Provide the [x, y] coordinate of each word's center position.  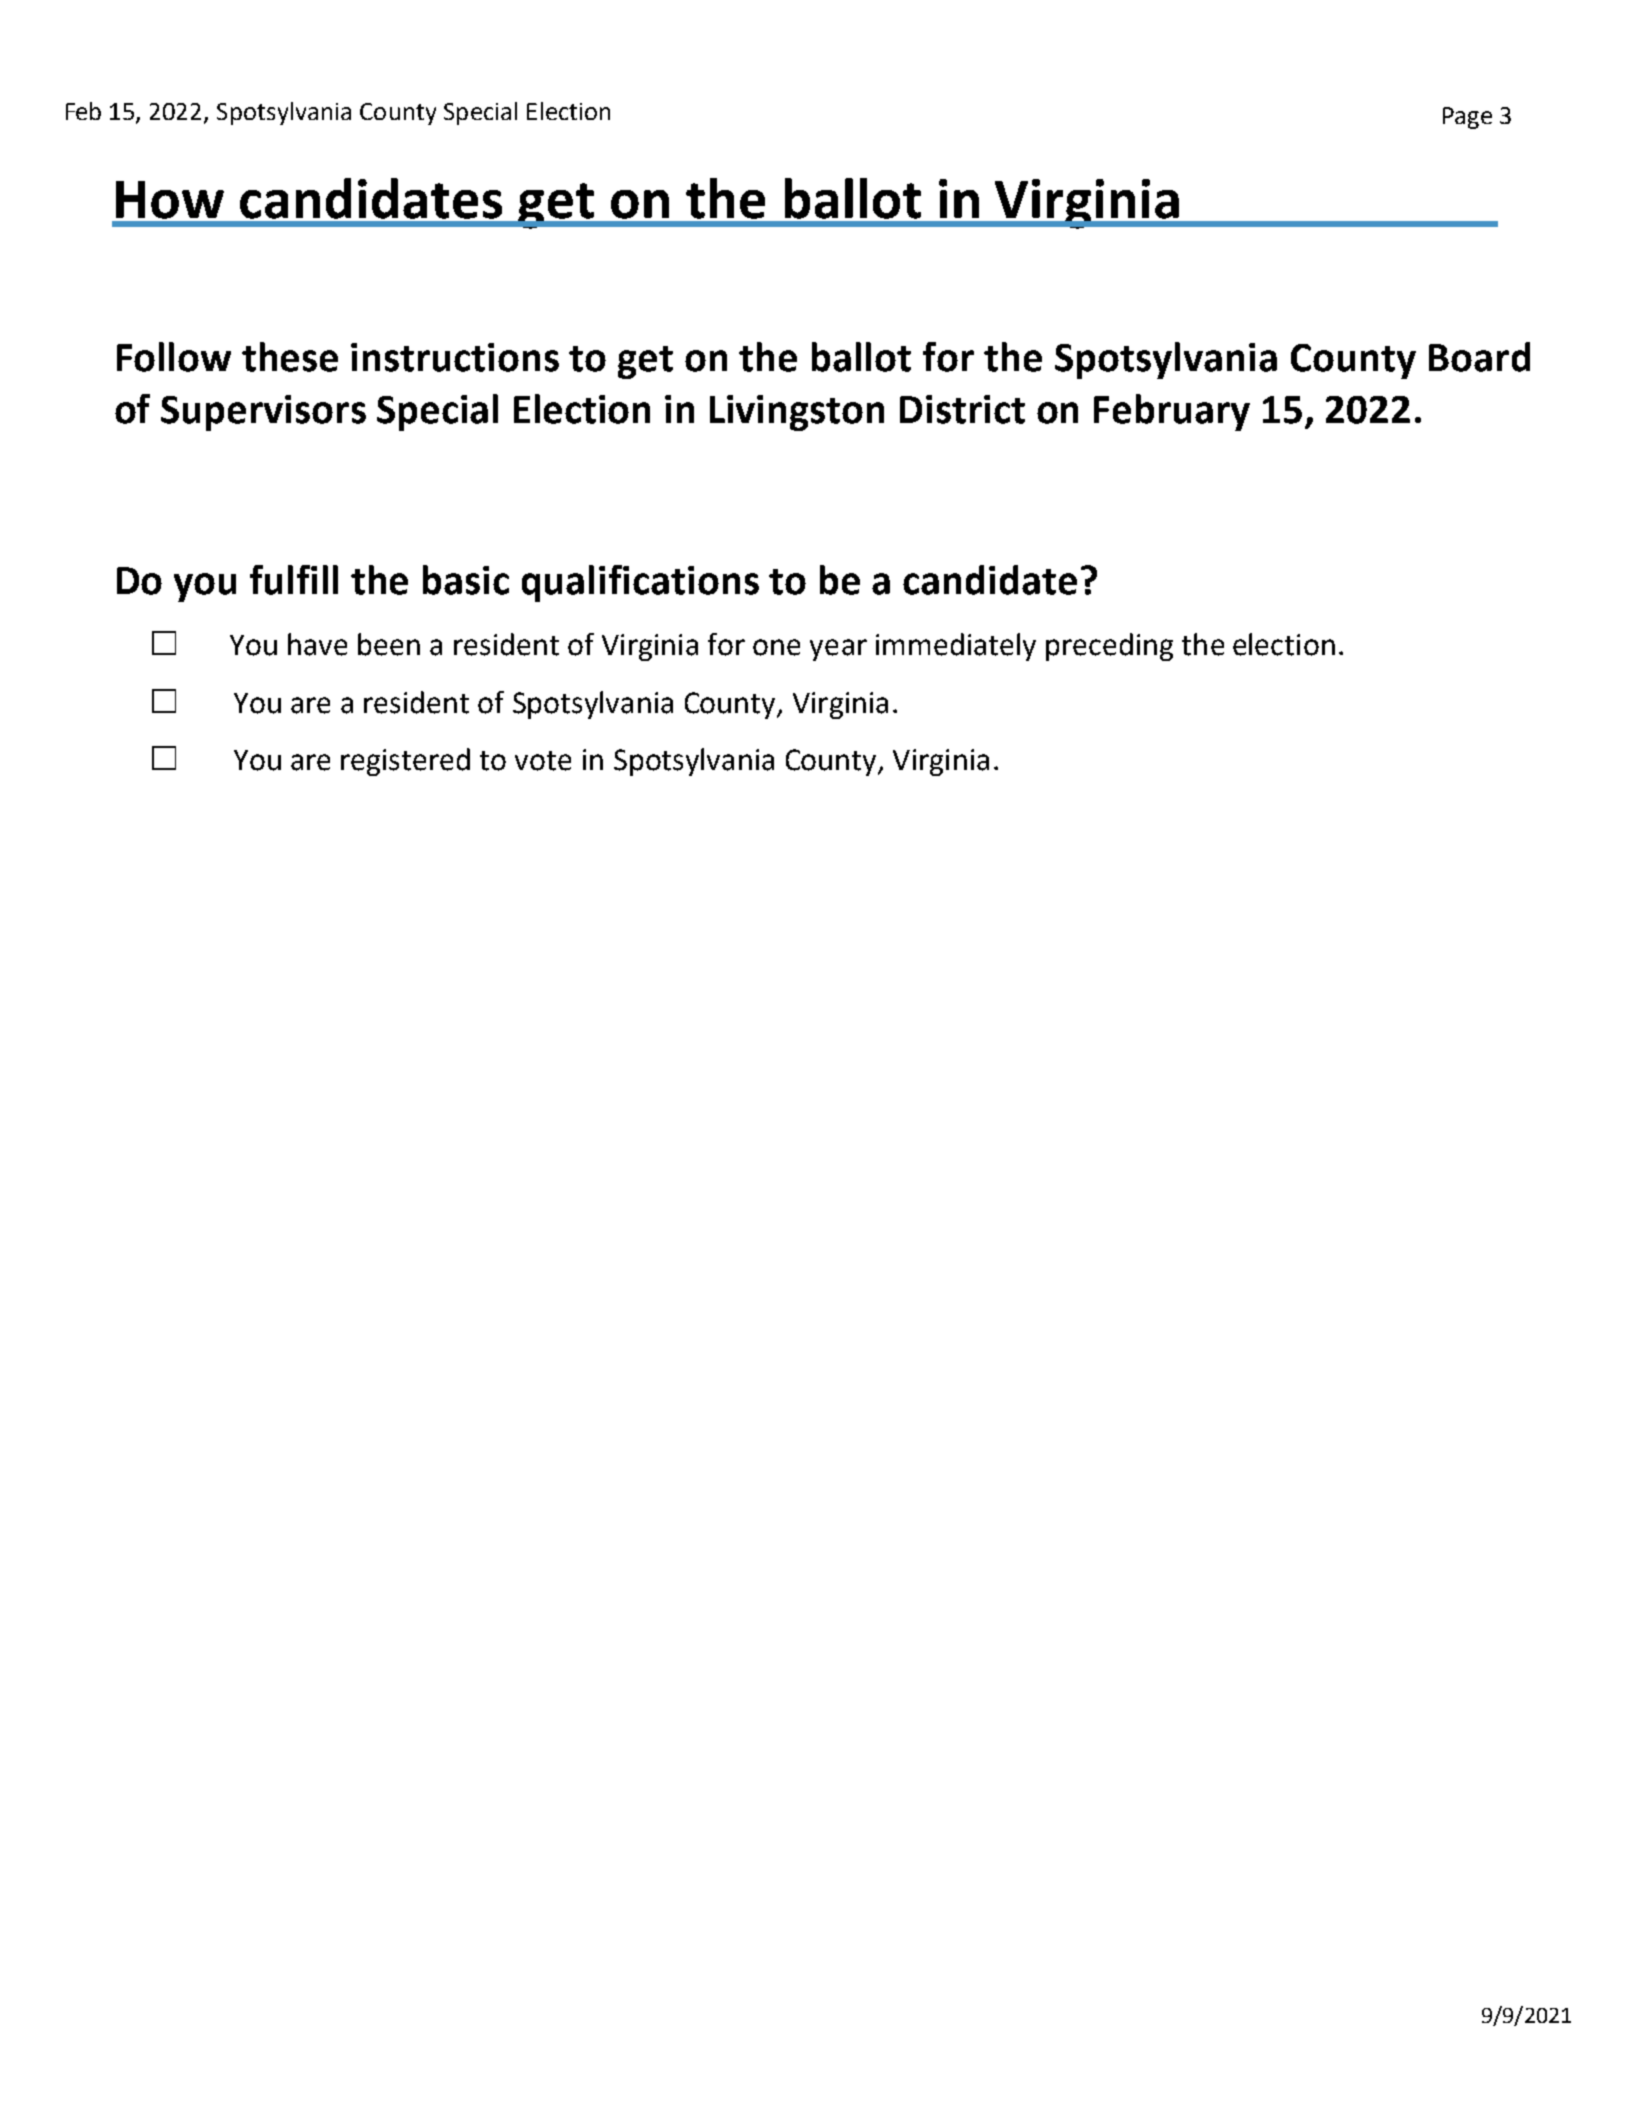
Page [1467, 118]
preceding [1109, 647]
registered [405, 762]
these [290, 357]
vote [543, 761]
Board [1479, 357]
